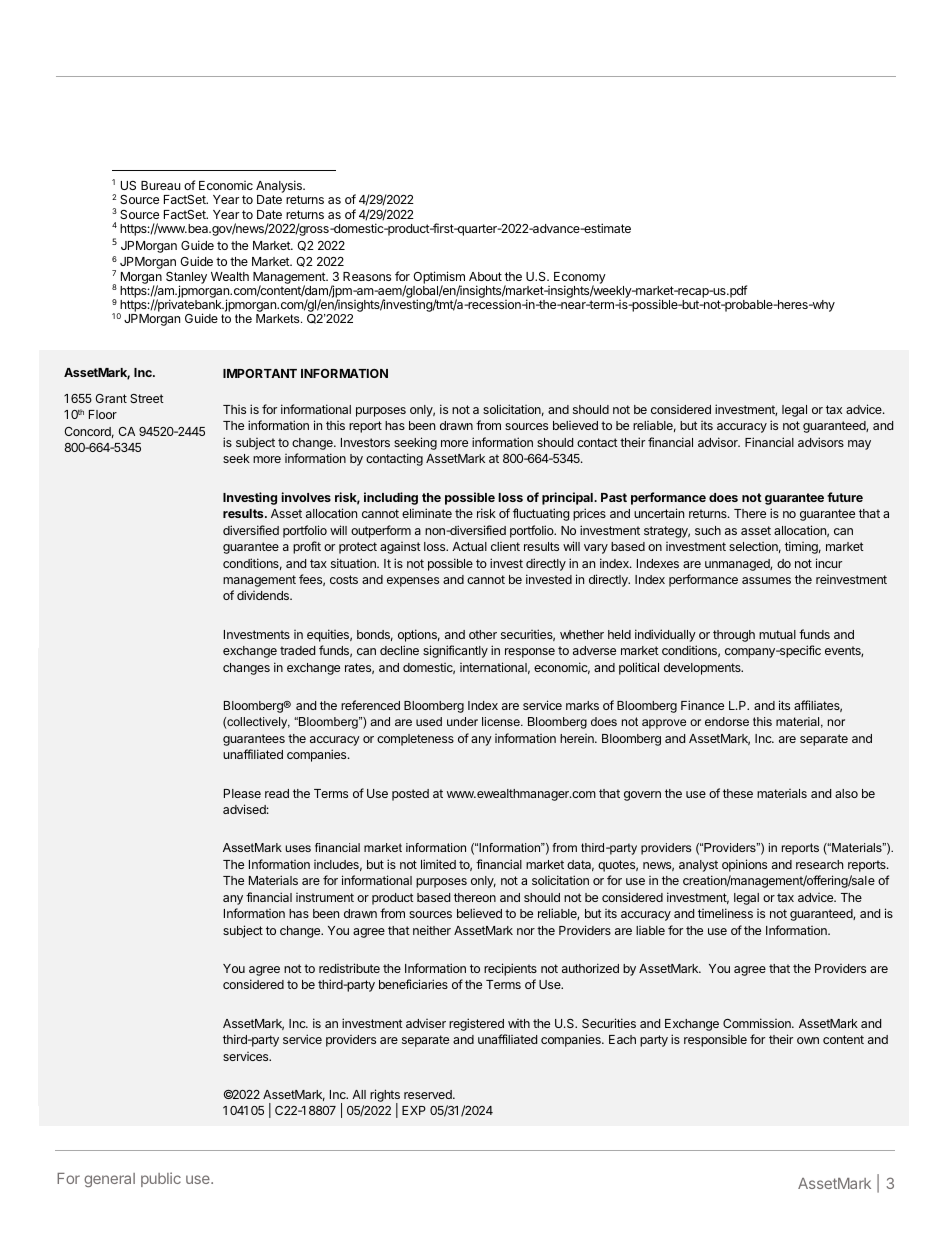 The height and width of the screenshot is (1233, 952). What do you see at coordinates (725, 913) in the screenshot?
I see `timeliness` at bounding box center [725, 913].
